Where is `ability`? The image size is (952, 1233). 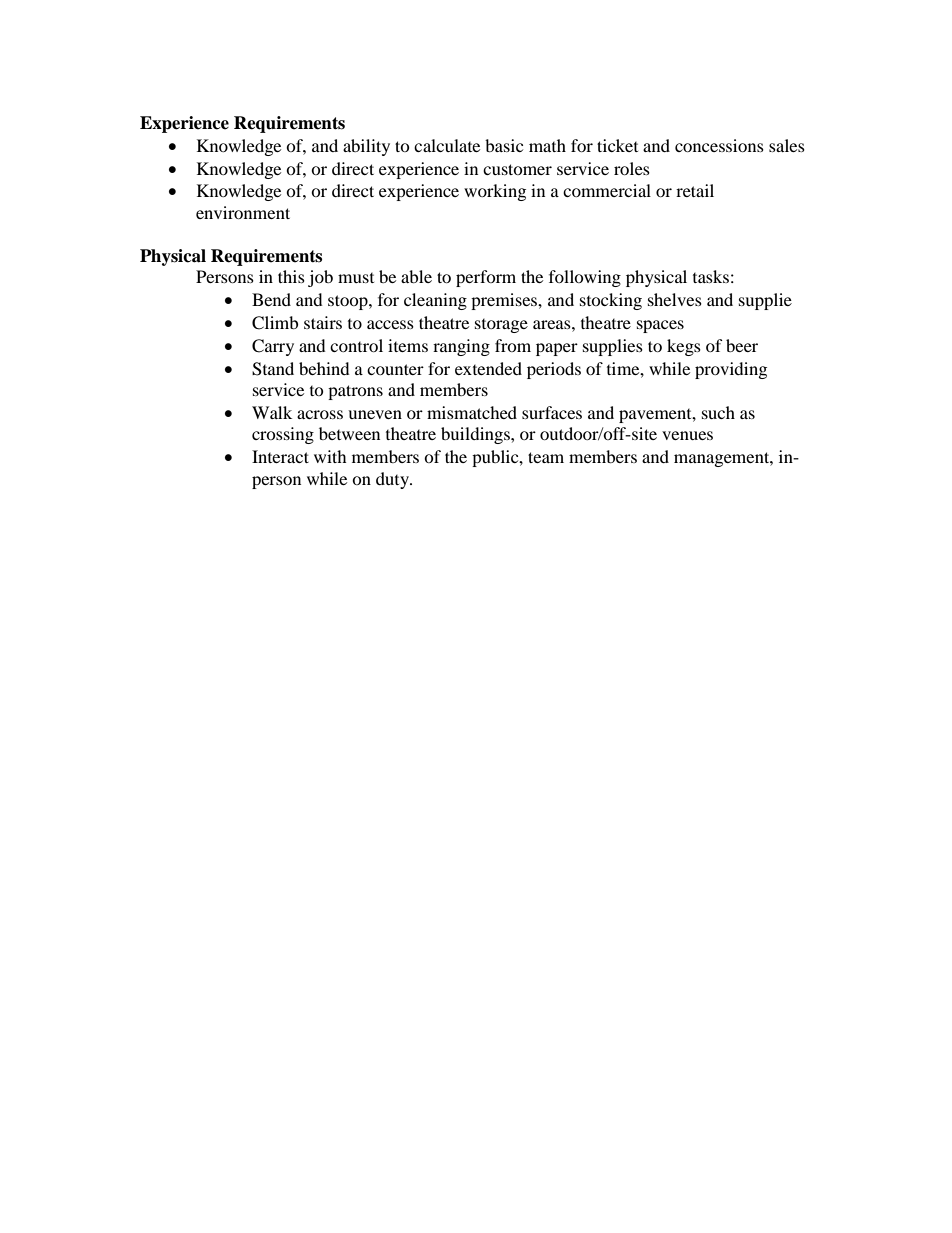 ability is located at coordinates (366, 147).
